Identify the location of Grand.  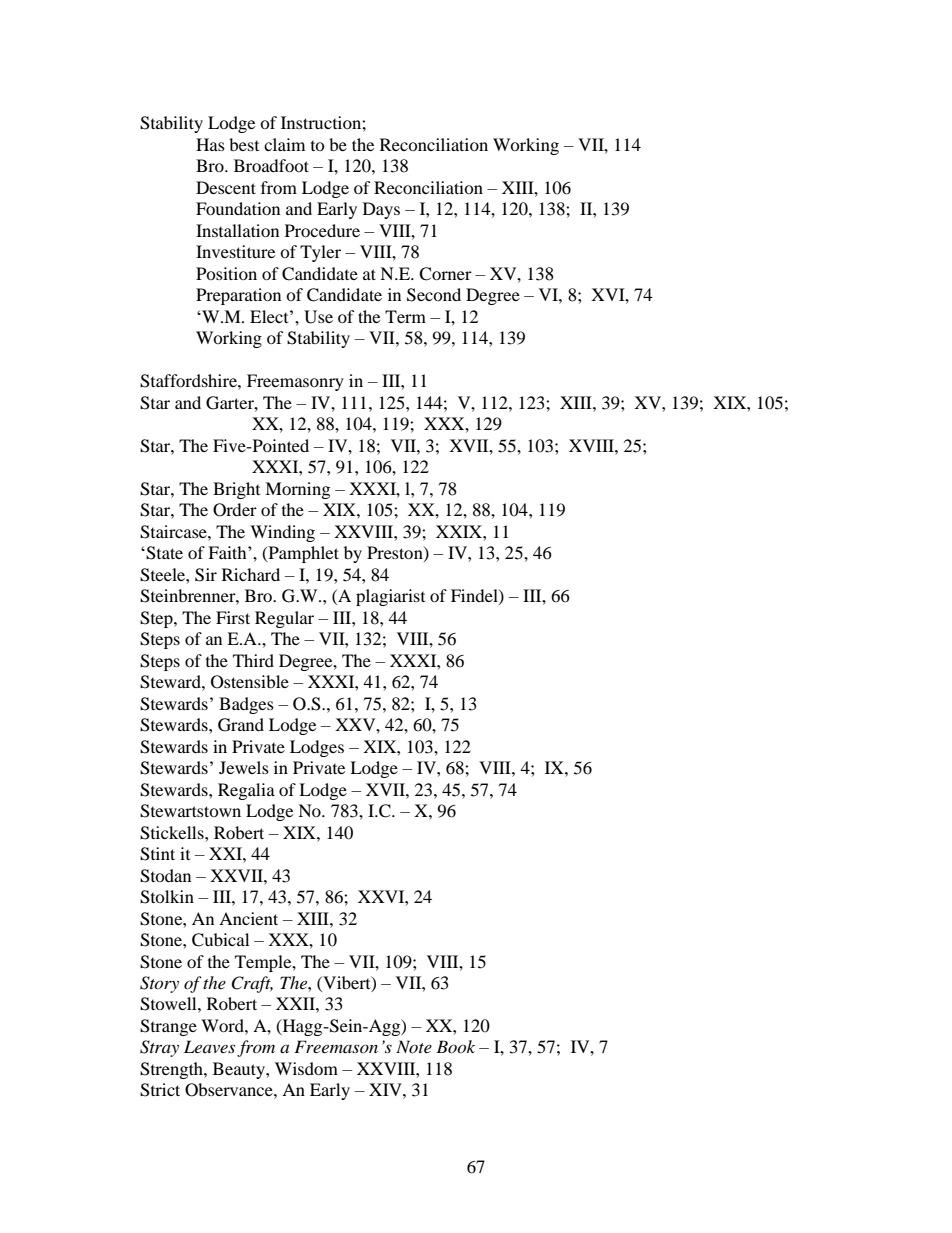
(241, 725).
